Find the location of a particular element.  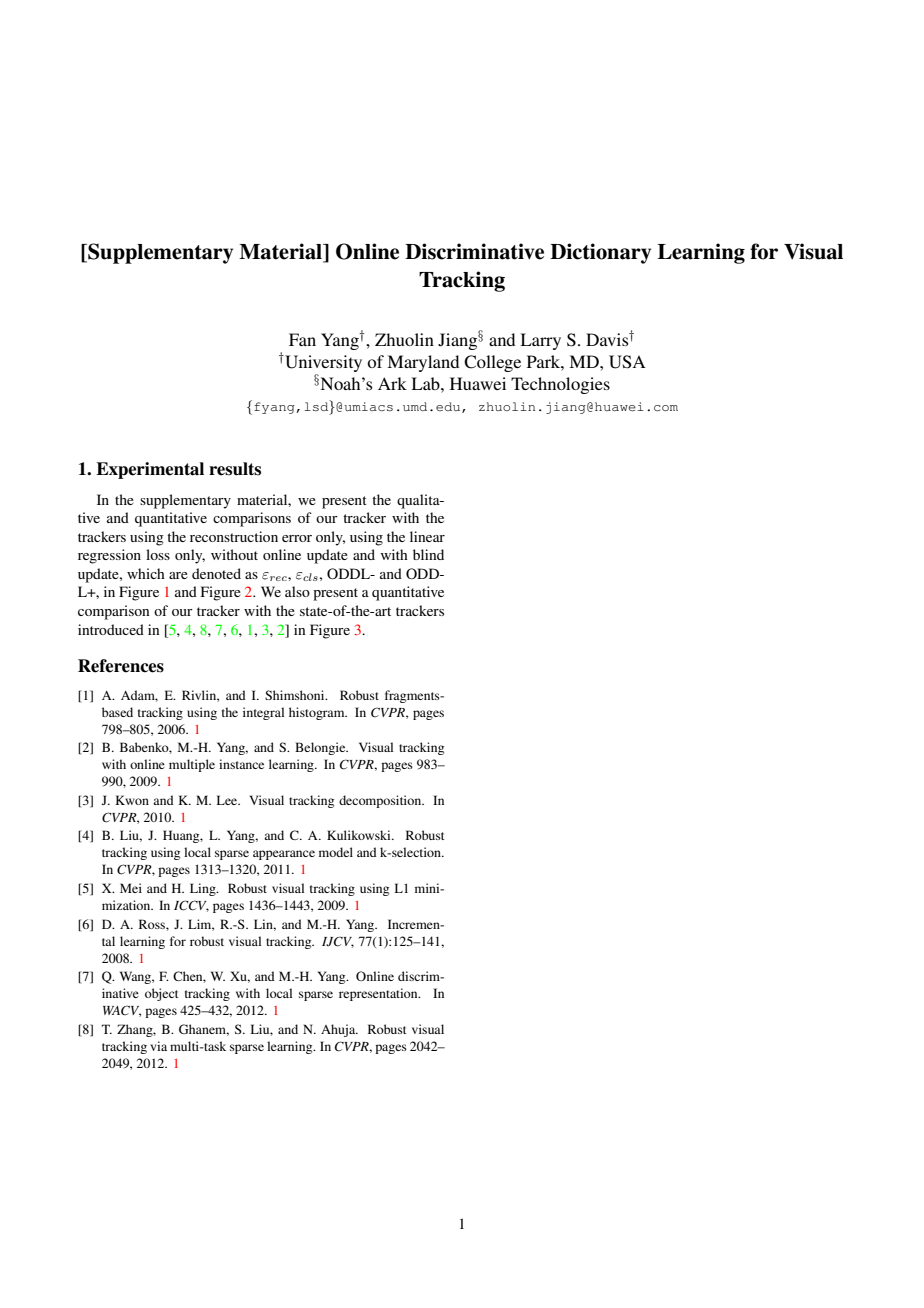

References is located at coordinates (121, 666).
